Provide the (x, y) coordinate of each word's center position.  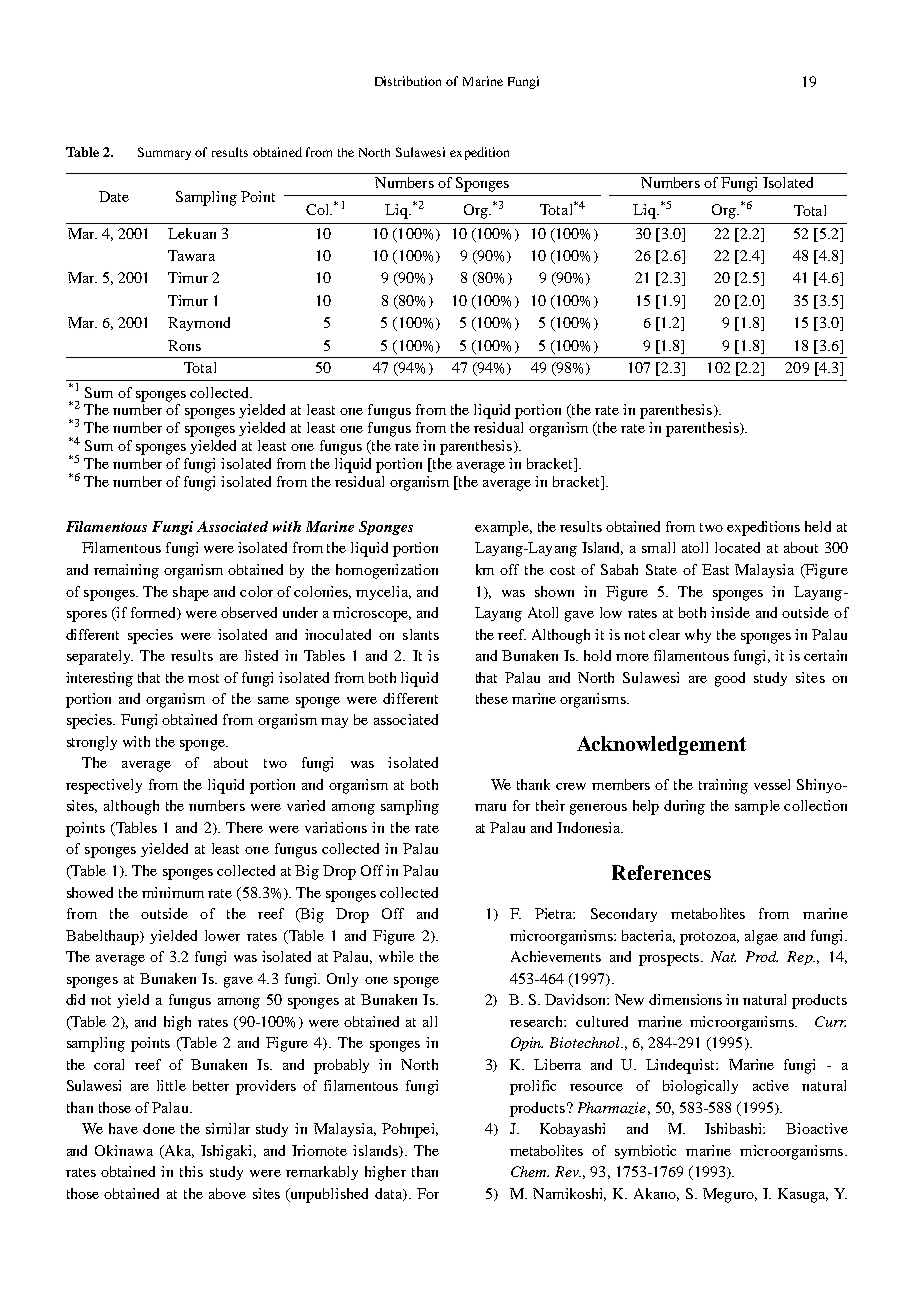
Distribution (408, 81)
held (818, 526)
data (390, 1194)
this (191, 1171)
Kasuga (803, 1195)
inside (730, 612)
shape (191, 593)
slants (421, 634)
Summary (164, 153)
